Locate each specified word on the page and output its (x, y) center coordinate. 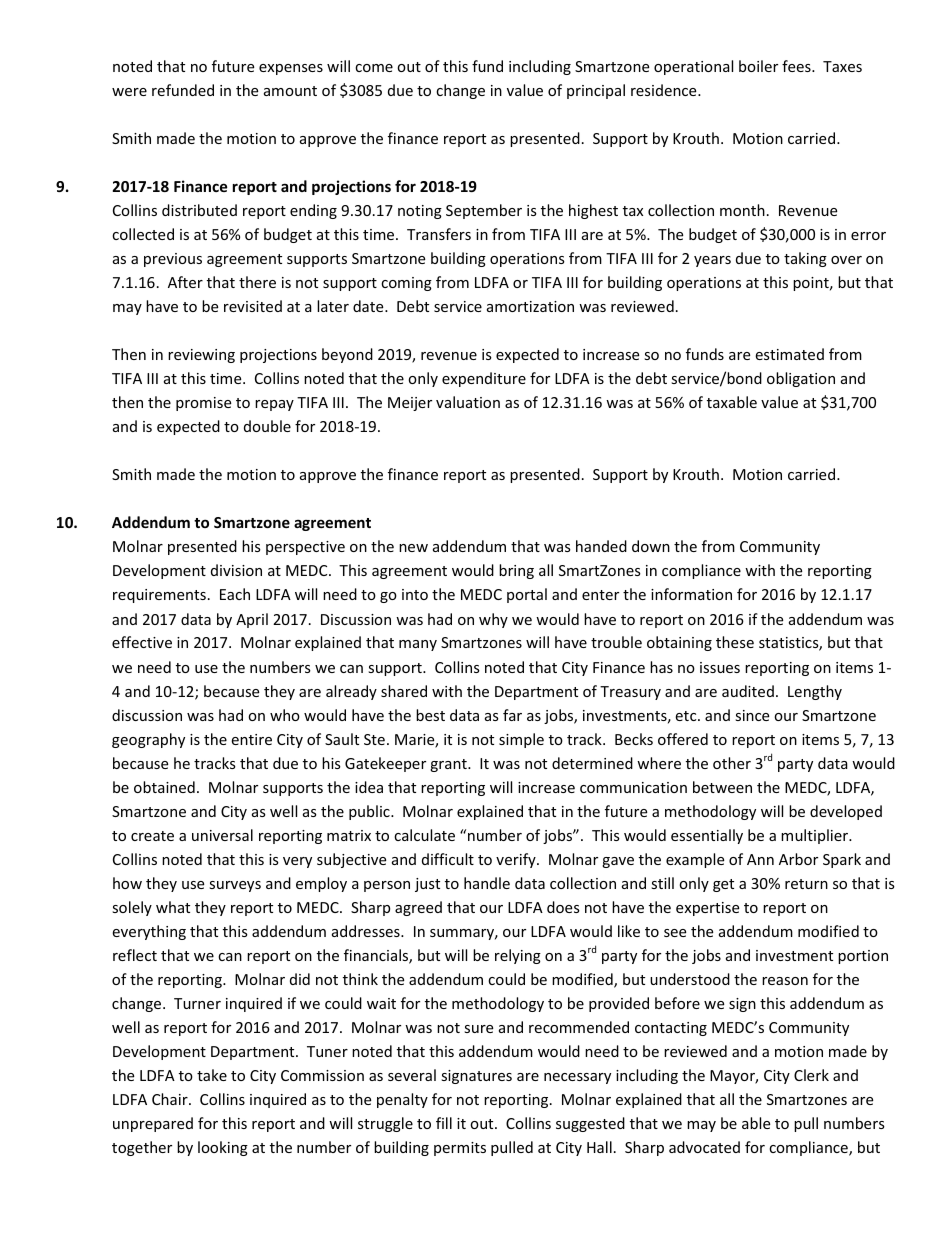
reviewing (201, 356)
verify (517, 860)
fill (444, 1123)
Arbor (798, 859)
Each (235, 594)
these (735, 642)
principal (596, 91)
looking (223, 1148)
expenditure (484, 379)
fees (797, 66)
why (493, 620)
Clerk (811, 1075)
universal (222, 835)
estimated (789, 354)
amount (290, 91)
